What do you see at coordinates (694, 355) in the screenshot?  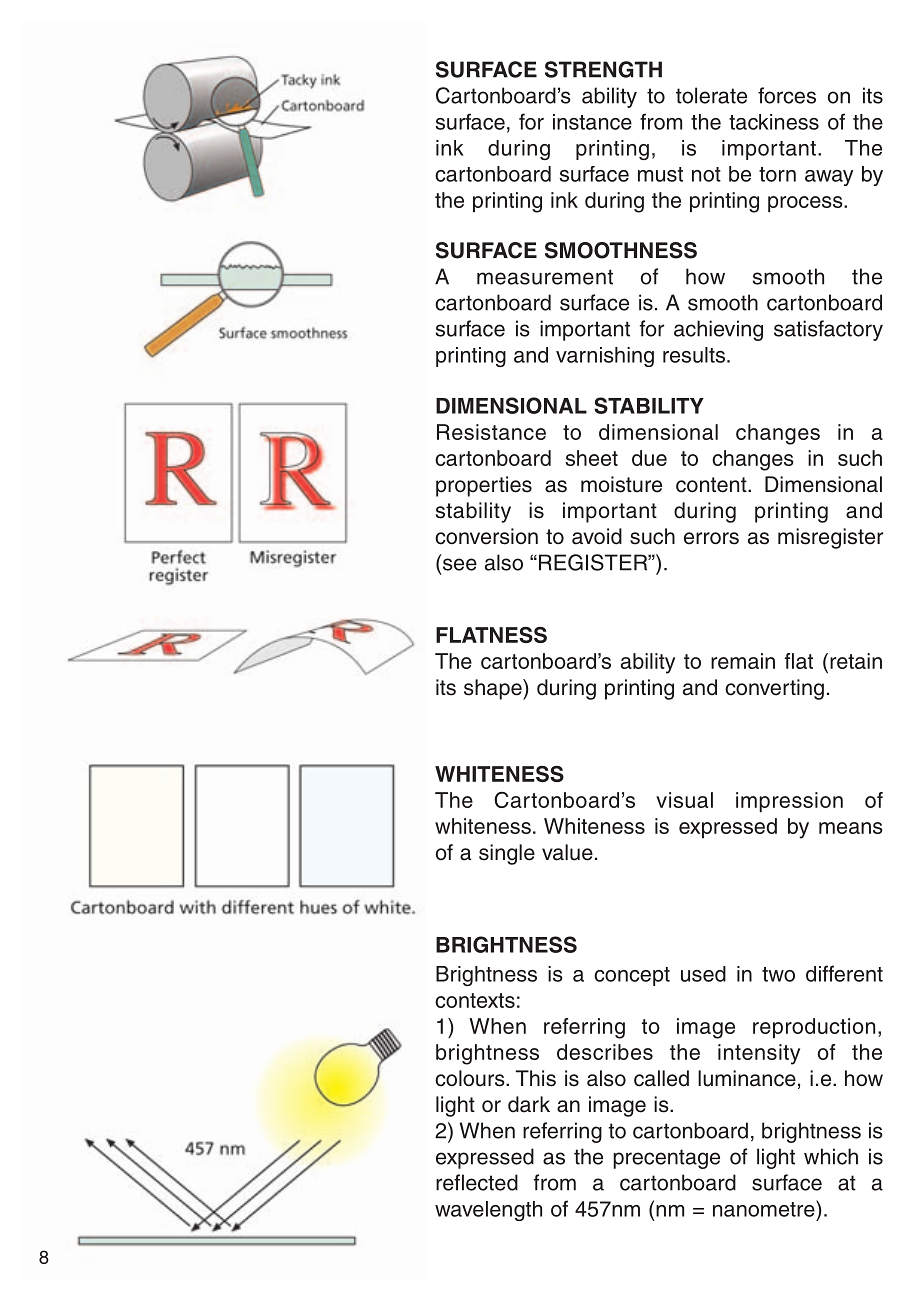 I see `results` at bounding box center [694, 355].
